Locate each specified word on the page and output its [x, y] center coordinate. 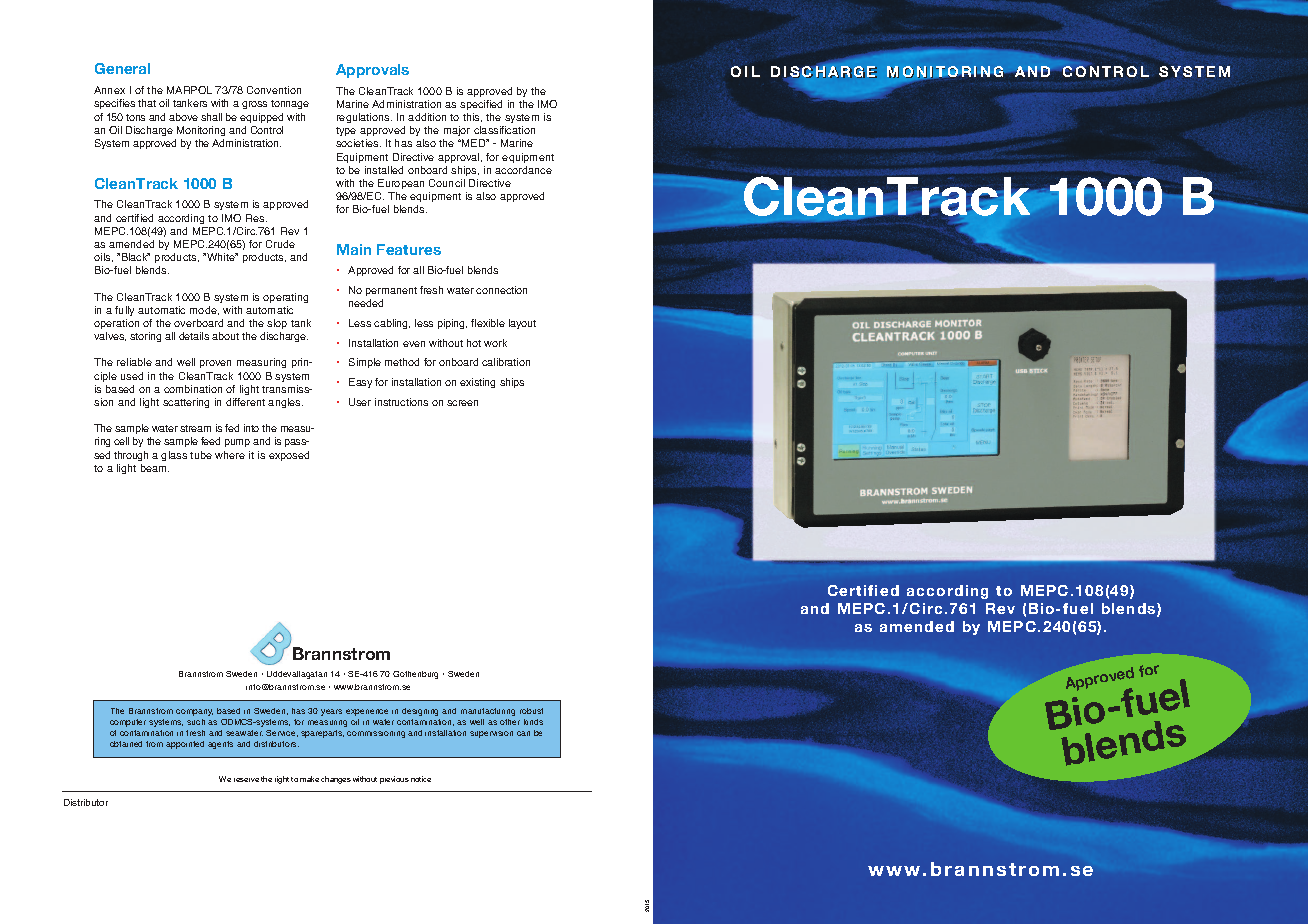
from [154, 744]
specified [481, 105]
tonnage [290, 104]
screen [462, 403]
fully [124, 311]
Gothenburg [415, 675]
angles [285, 403]
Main [354, 249]
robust [531, 711]
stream [195, 428]
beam [155, 468]
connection [501, 290]
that [147, 103]
